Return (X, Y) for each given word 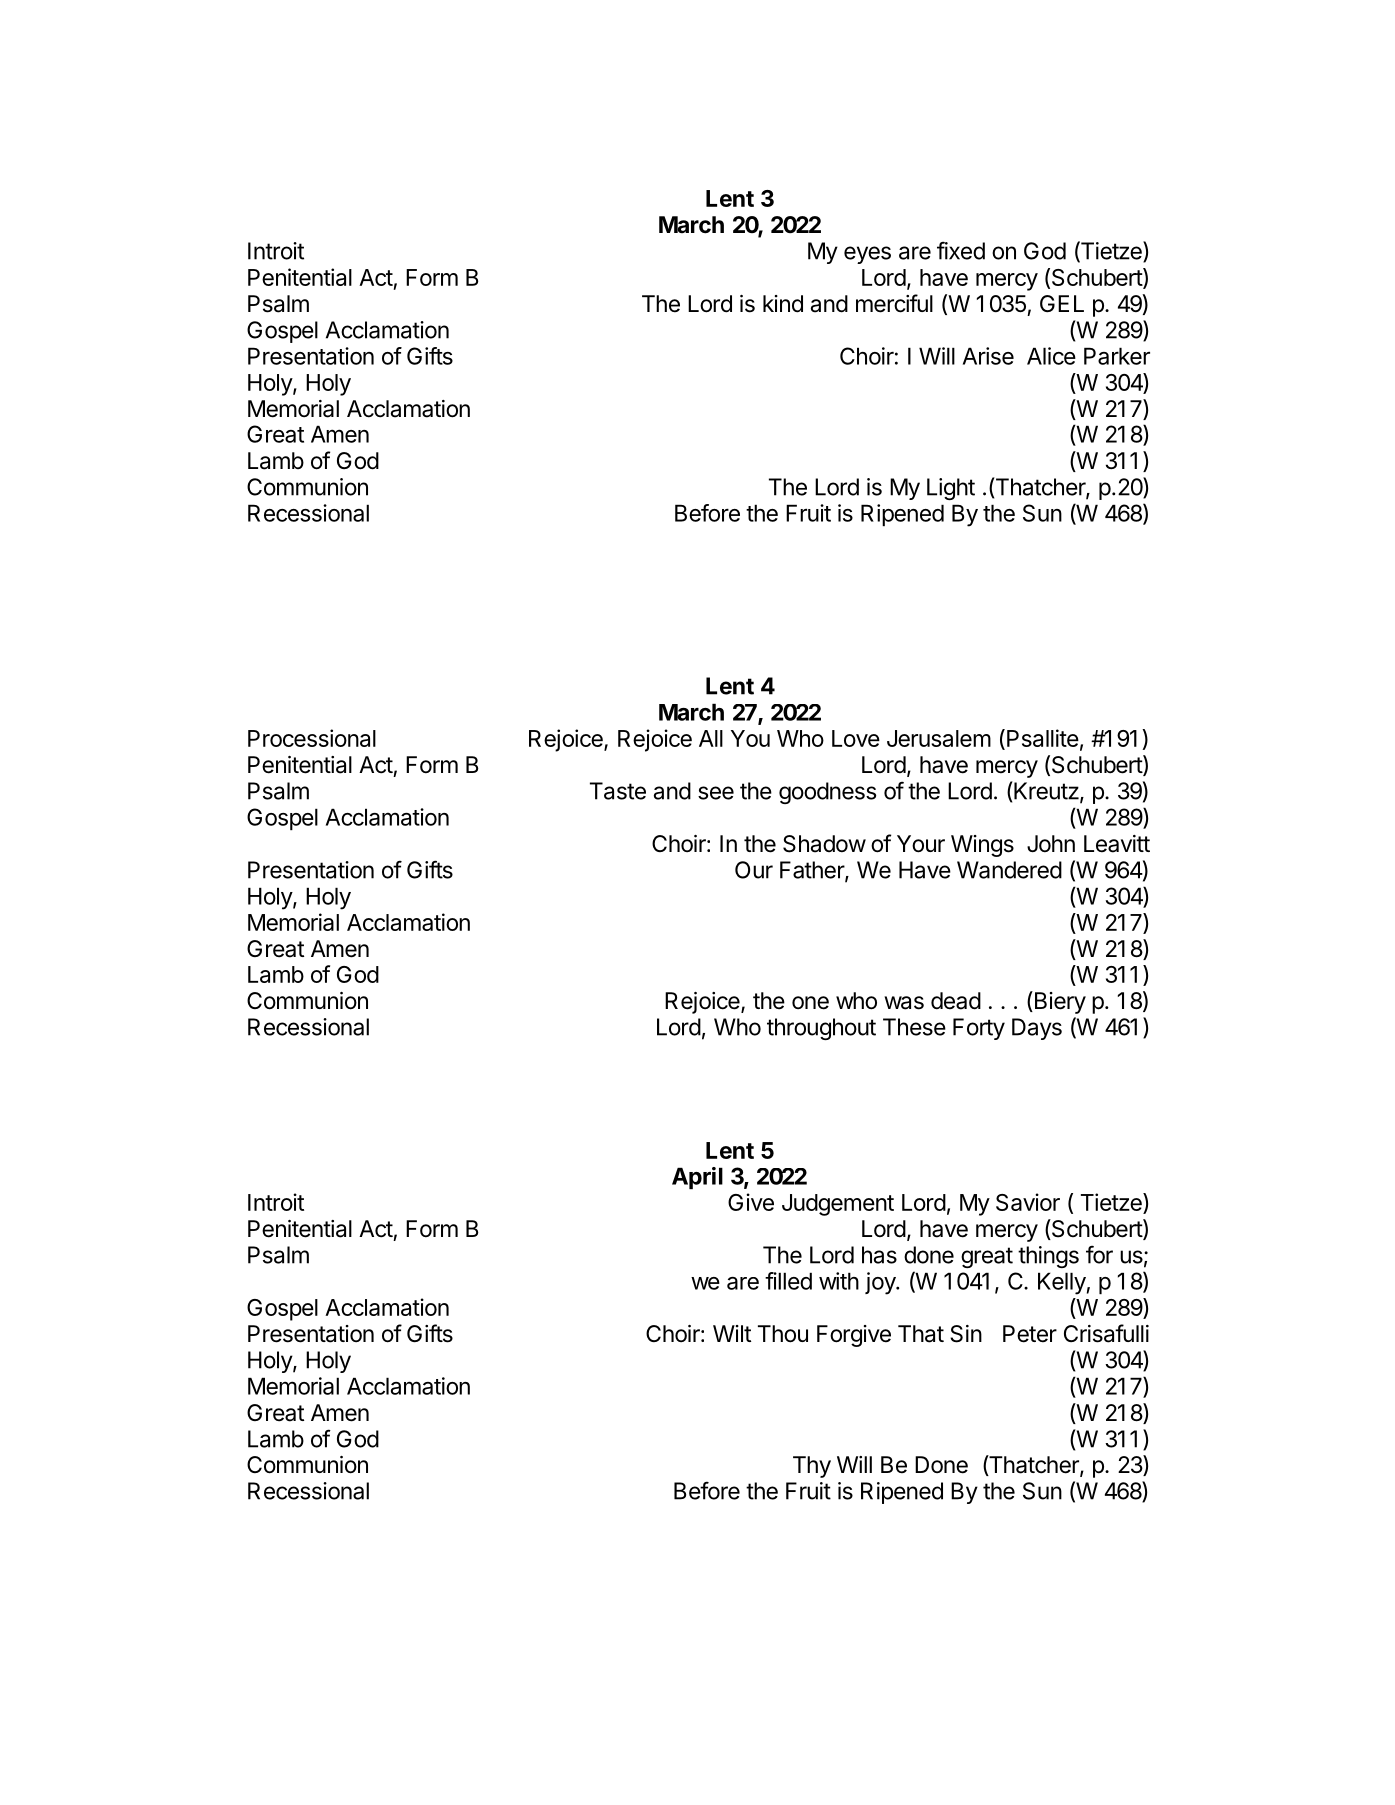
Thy (812, 1467)
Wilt (732, 1333)
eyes (867, 255)
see (716, 793)
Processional (312, 738)
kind (783, 304)
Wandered (1009, 870)
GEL (1062, 303)
